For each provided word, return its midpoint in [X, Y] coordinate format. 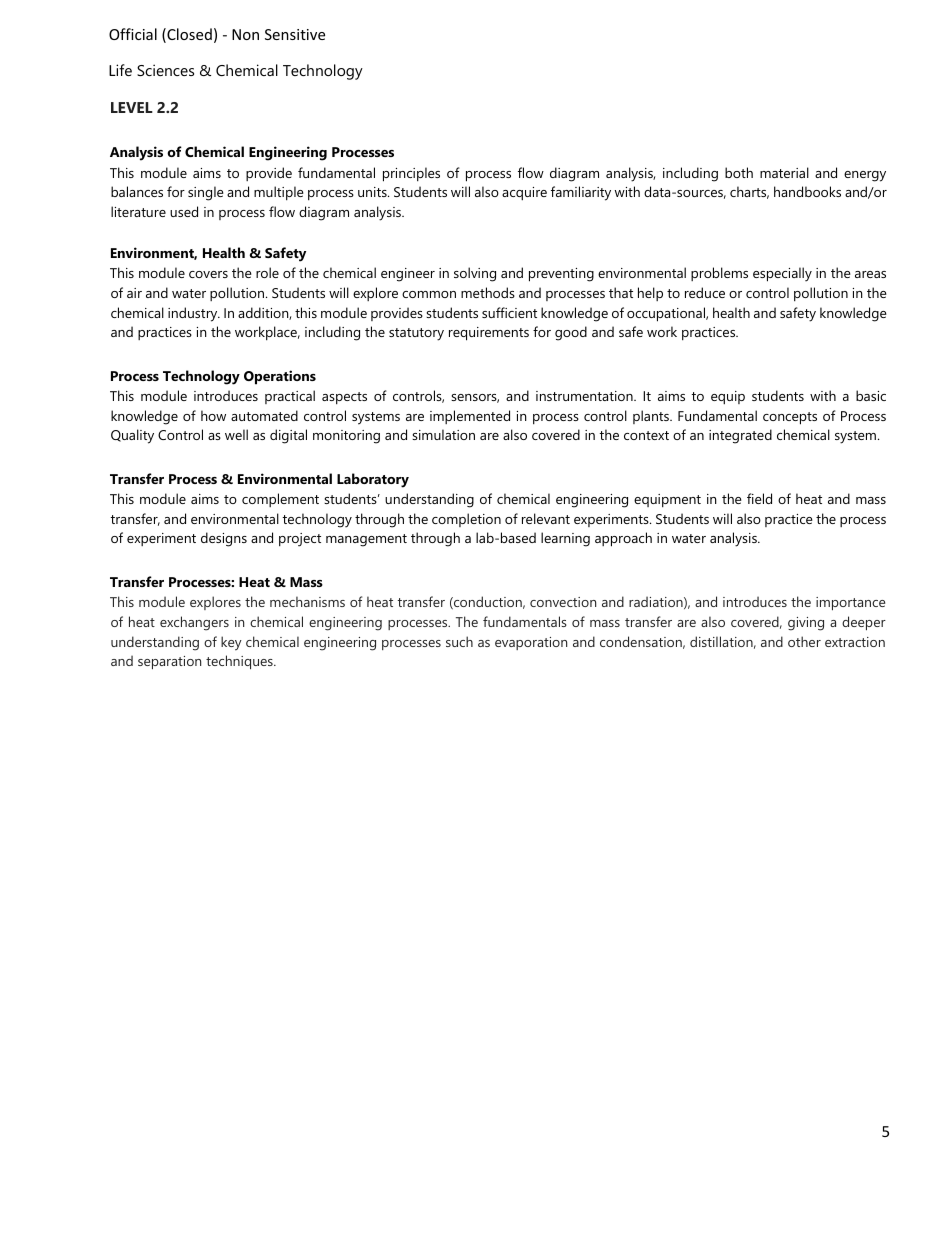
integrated [740, 436]
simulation [443, 434]
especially [782, 274]
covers [208, 274]
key [231, 643]
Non [245, 34]
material [784, 172]
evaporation [531, 643]
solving [475, 274]
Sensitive [295, 34]
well [236, 434]
